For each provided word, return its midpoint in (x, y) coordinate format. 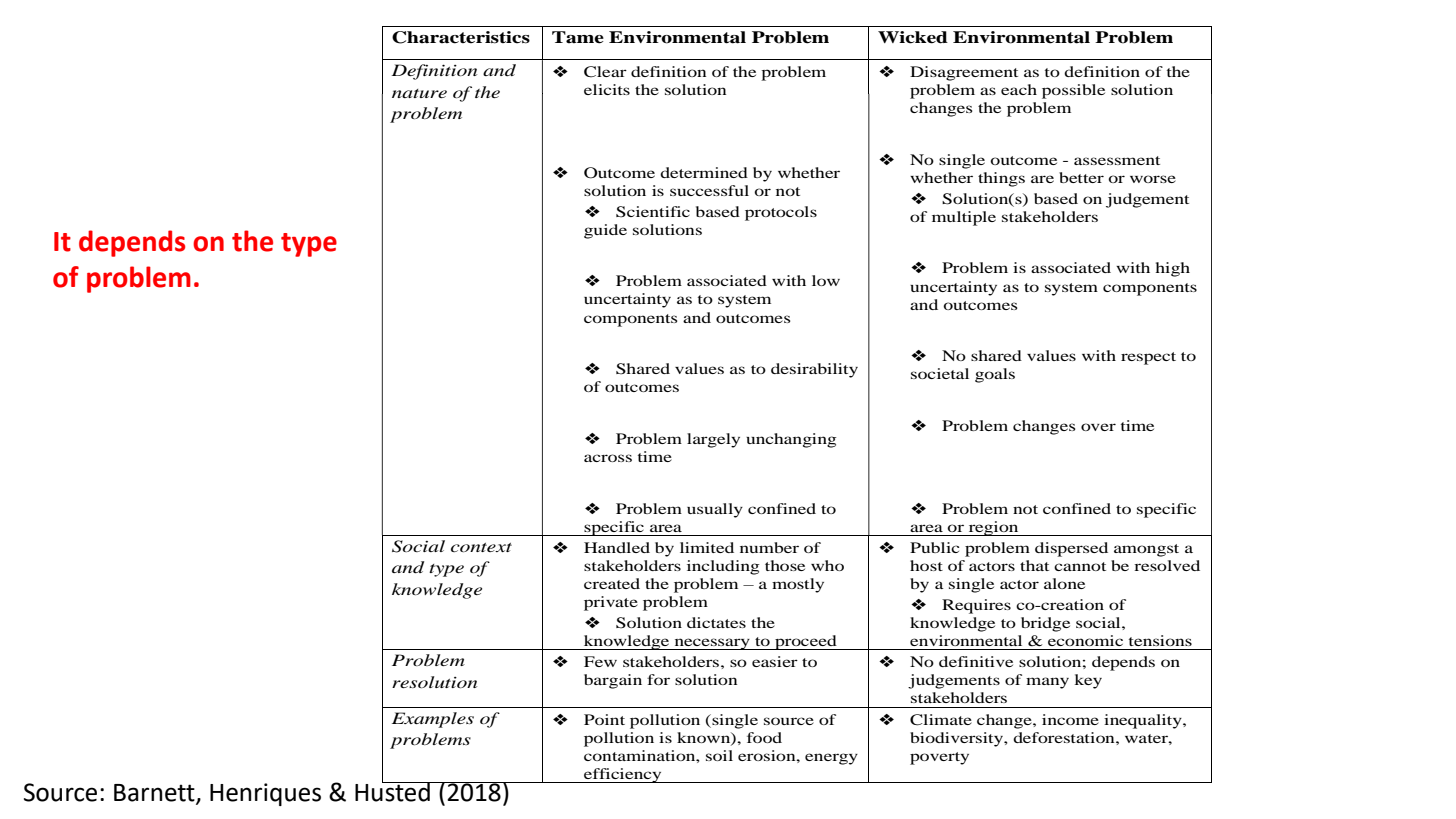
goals (995, 375)
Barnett (155, 793)
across (608, 458)
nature (419, 93)
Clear (605, 72)
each (1019, 89)
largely (713, 440)
